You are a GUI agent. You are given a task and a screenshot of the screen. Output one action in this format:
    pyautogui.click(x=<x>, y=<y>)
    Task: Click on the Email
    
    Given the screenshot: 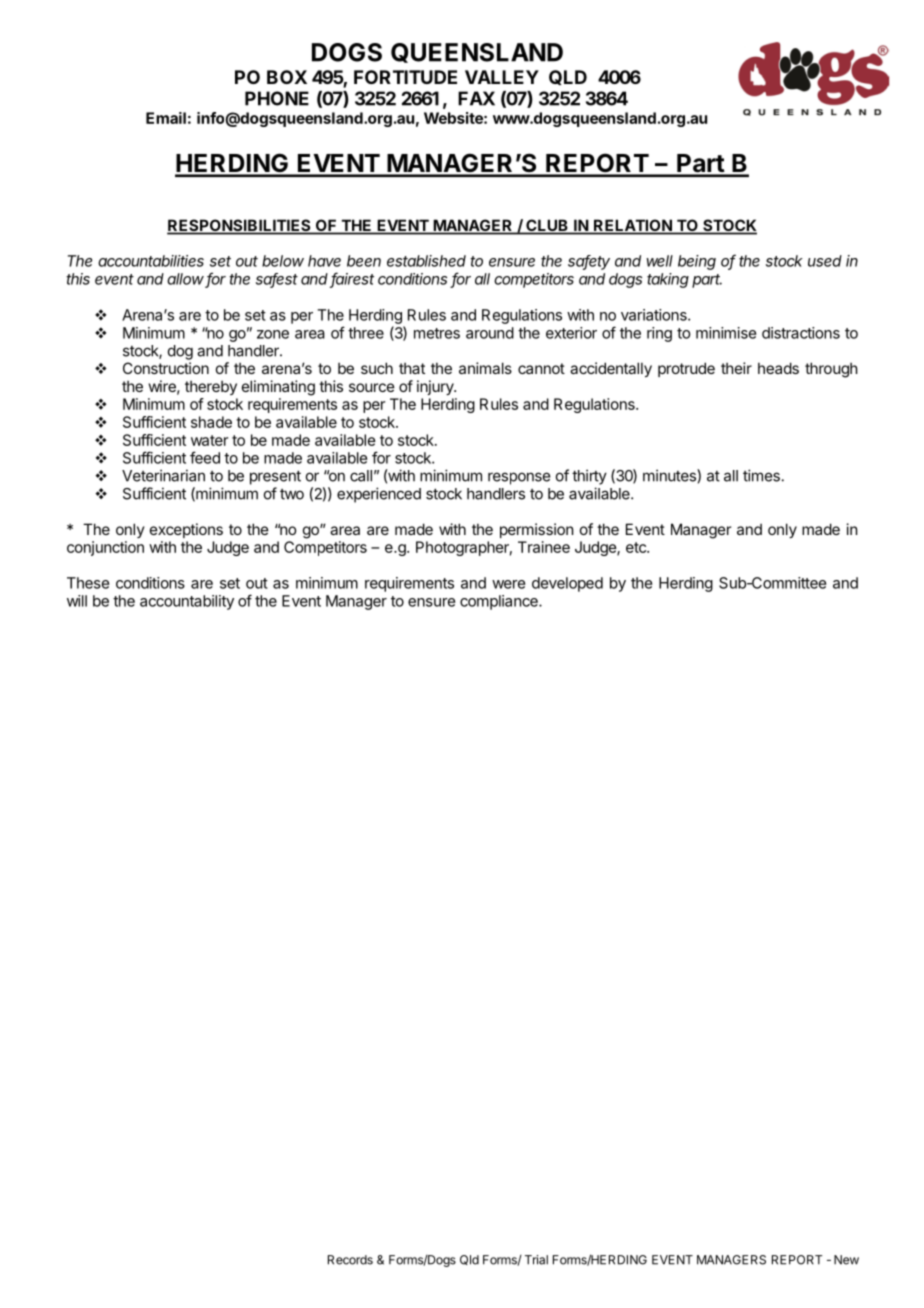 What is the action you would take?
    pyautogui.click(x=166, y=118)
